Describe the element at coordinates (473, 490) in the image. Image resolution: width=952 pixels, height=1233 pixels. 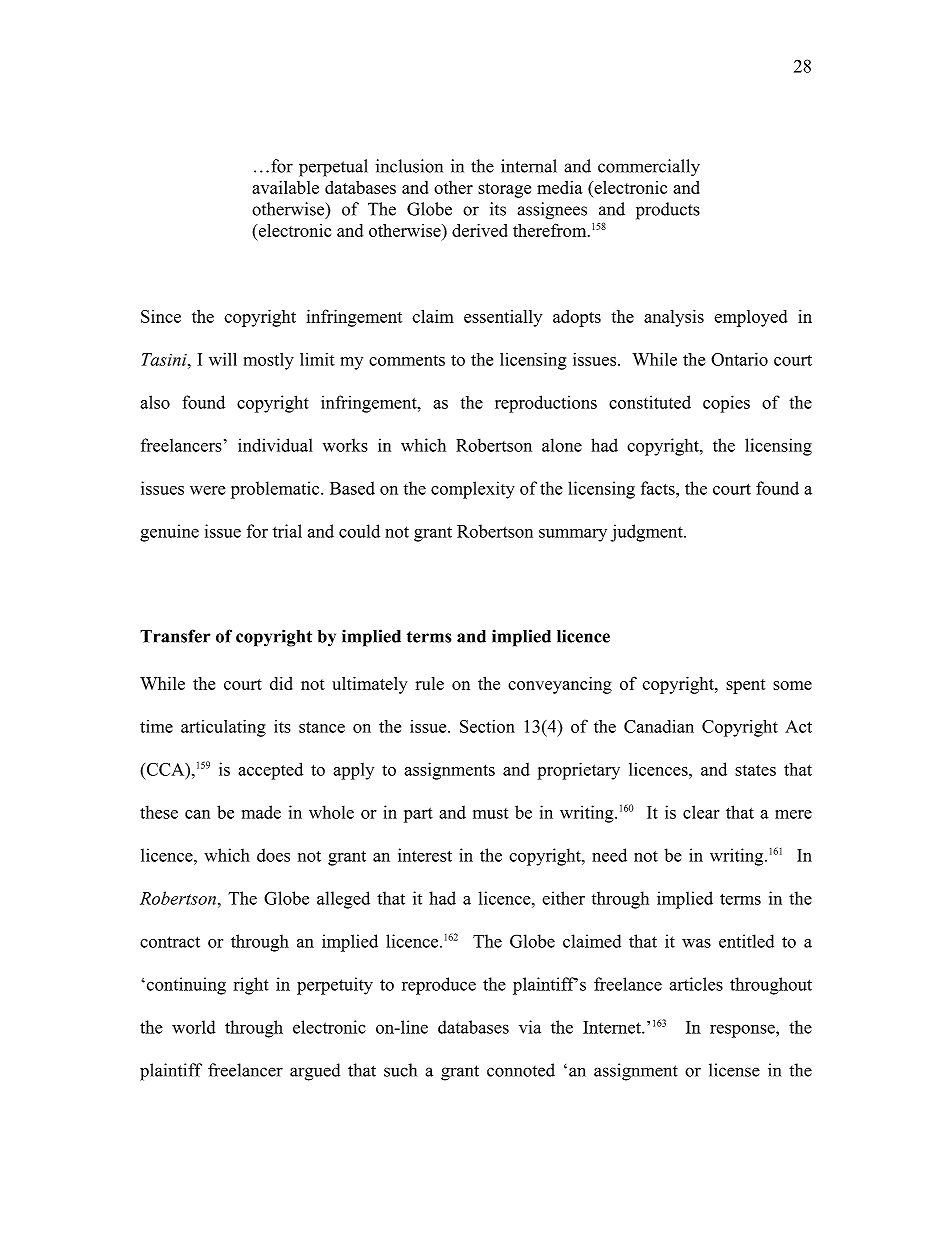
I see `complexity` at that location.
